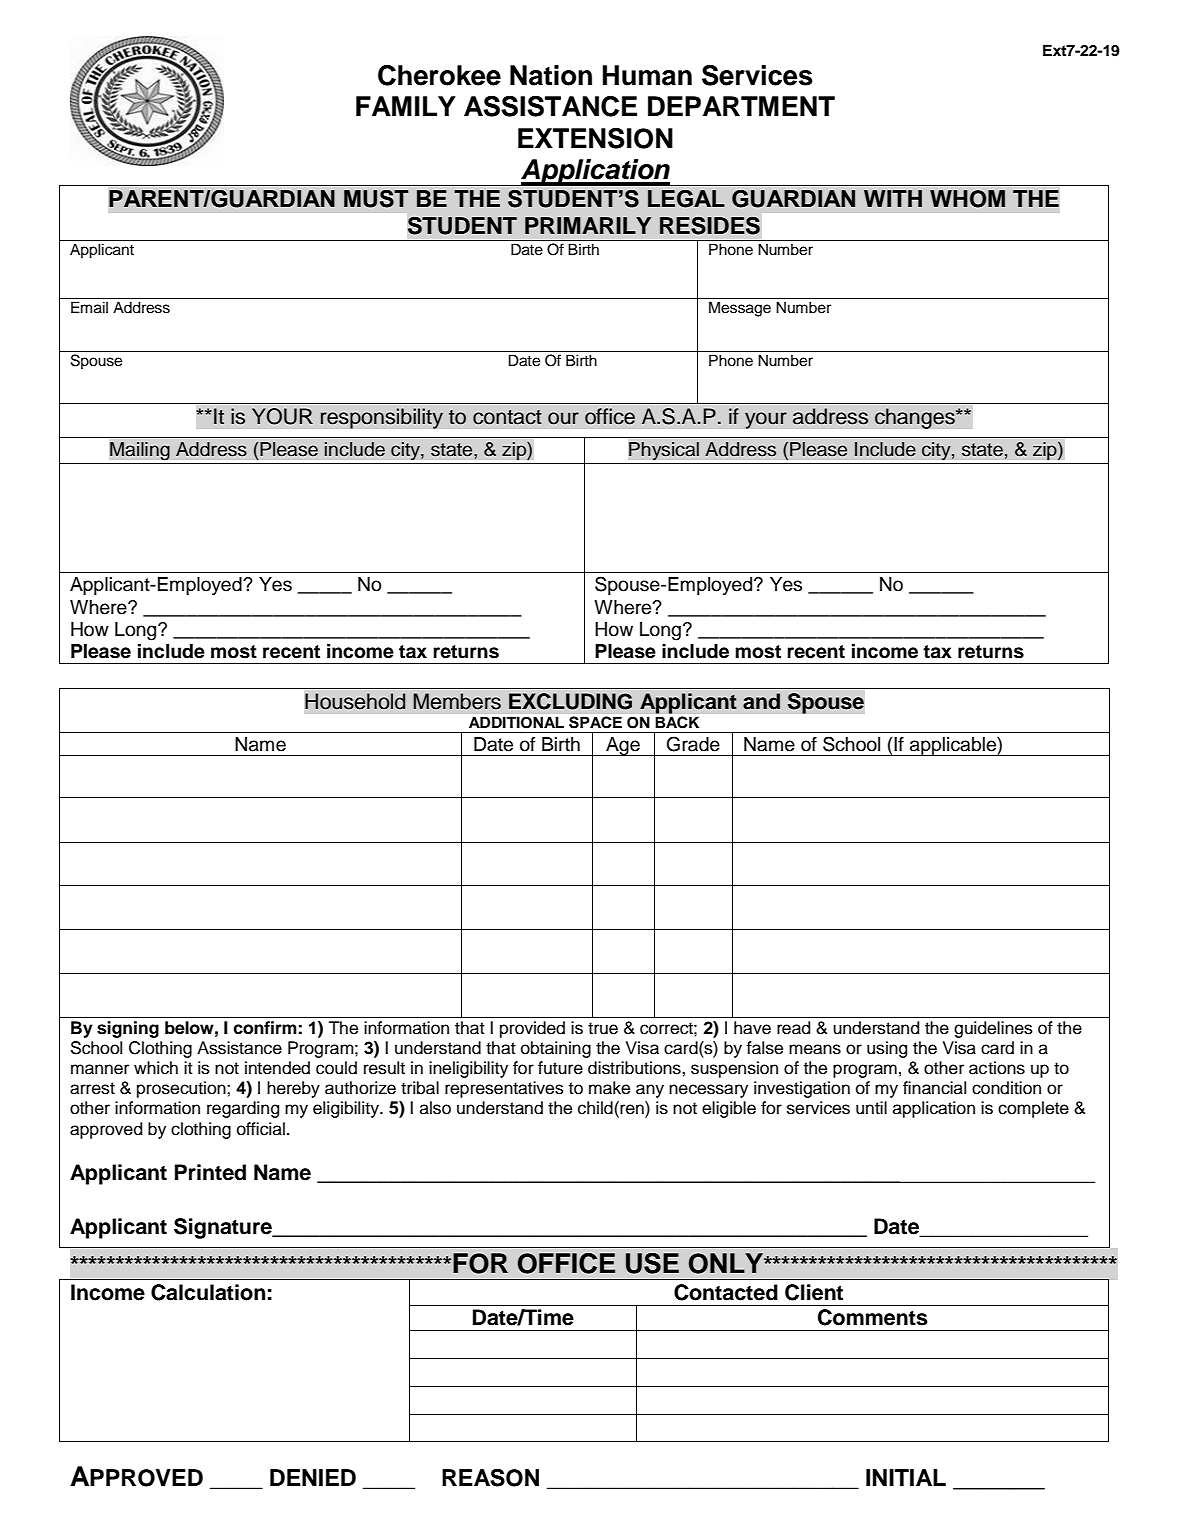 Image resolution: width=1190 pixels, height=1540 pixels. Describe the element at coordinates (595, 722) in the image. I see `SPACE` at that location.
